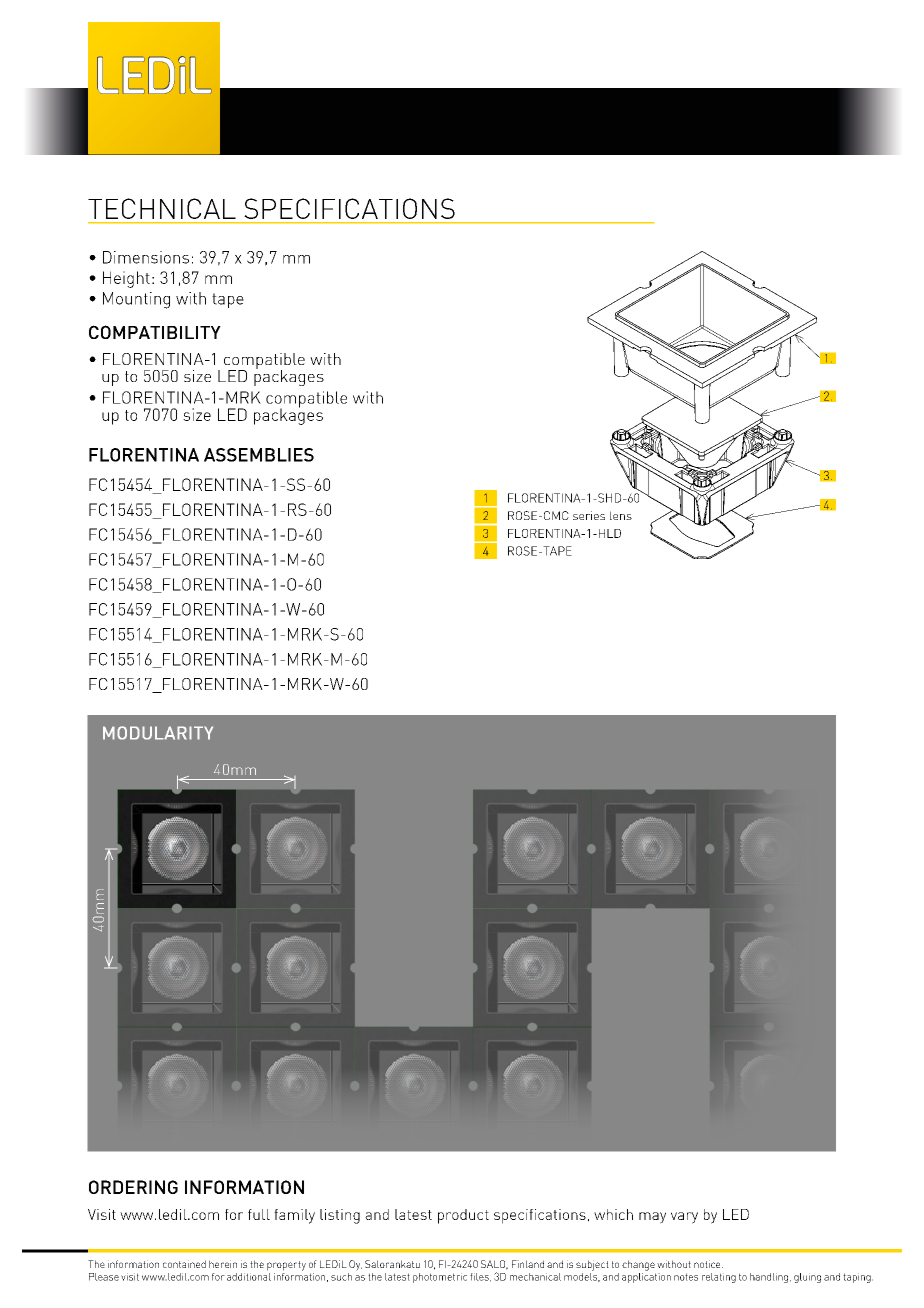 This screenshot has height=1308, width=924. What do you see at coordinates (158, 733) in the screenshot?
I see `MODULARITY` at bounding box center [158, 733].
